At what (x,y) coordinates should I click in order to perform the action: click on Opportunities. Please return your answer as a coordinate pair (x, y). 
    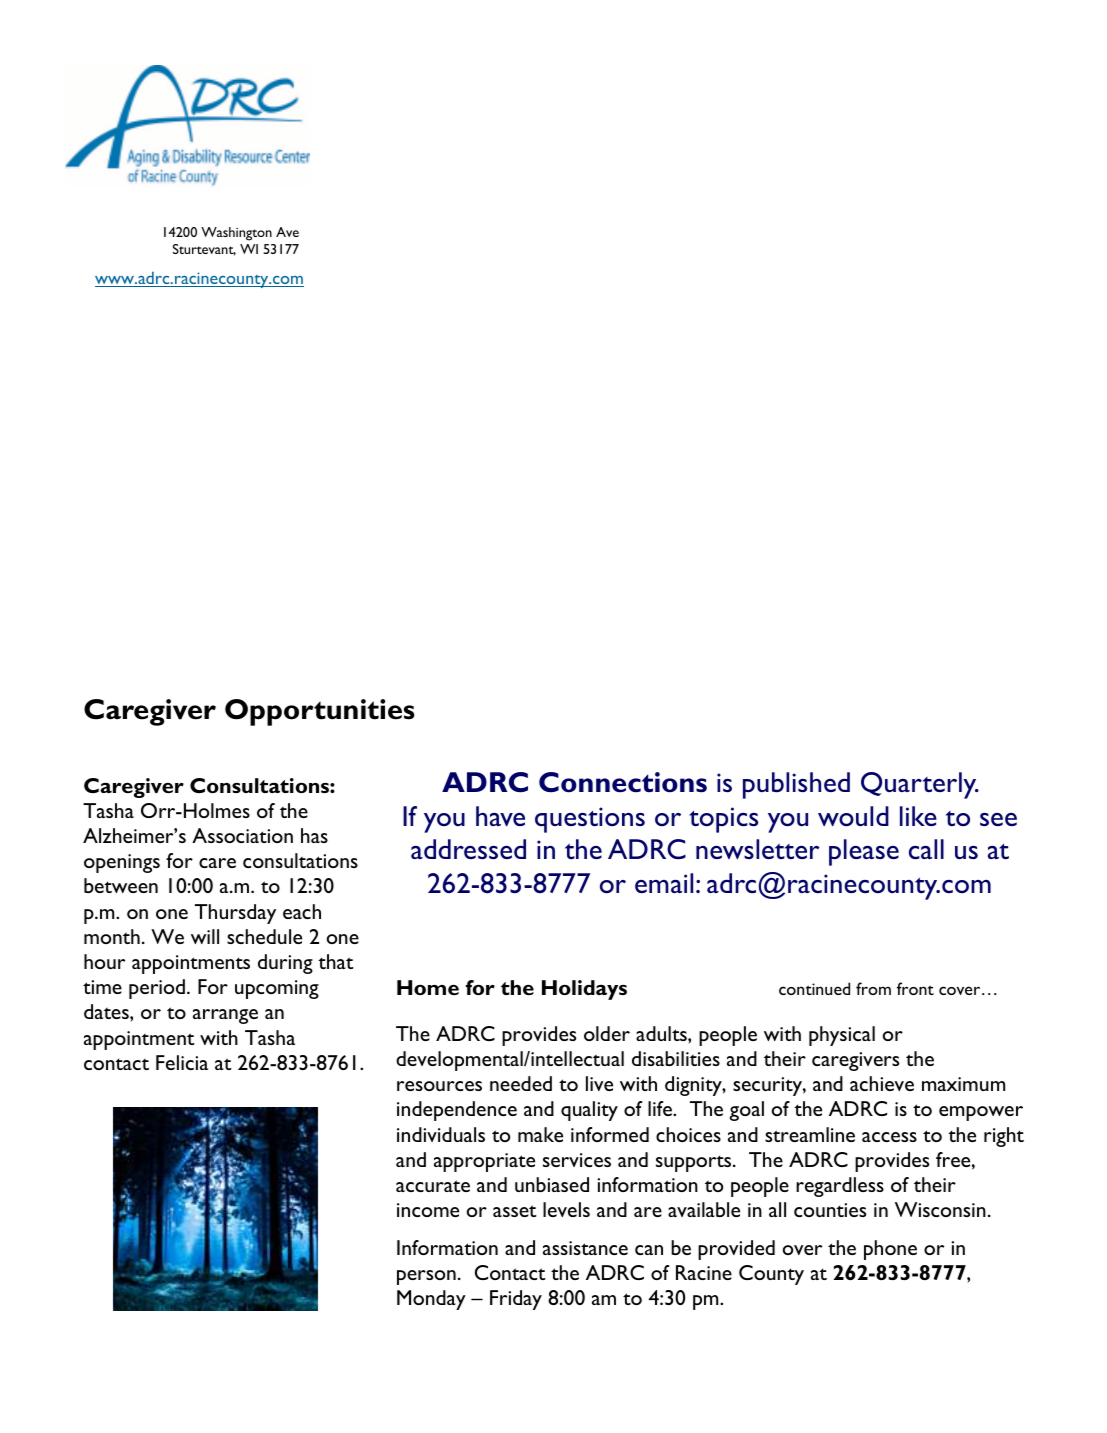
    Looking at the image, I should click on (320, 712).
